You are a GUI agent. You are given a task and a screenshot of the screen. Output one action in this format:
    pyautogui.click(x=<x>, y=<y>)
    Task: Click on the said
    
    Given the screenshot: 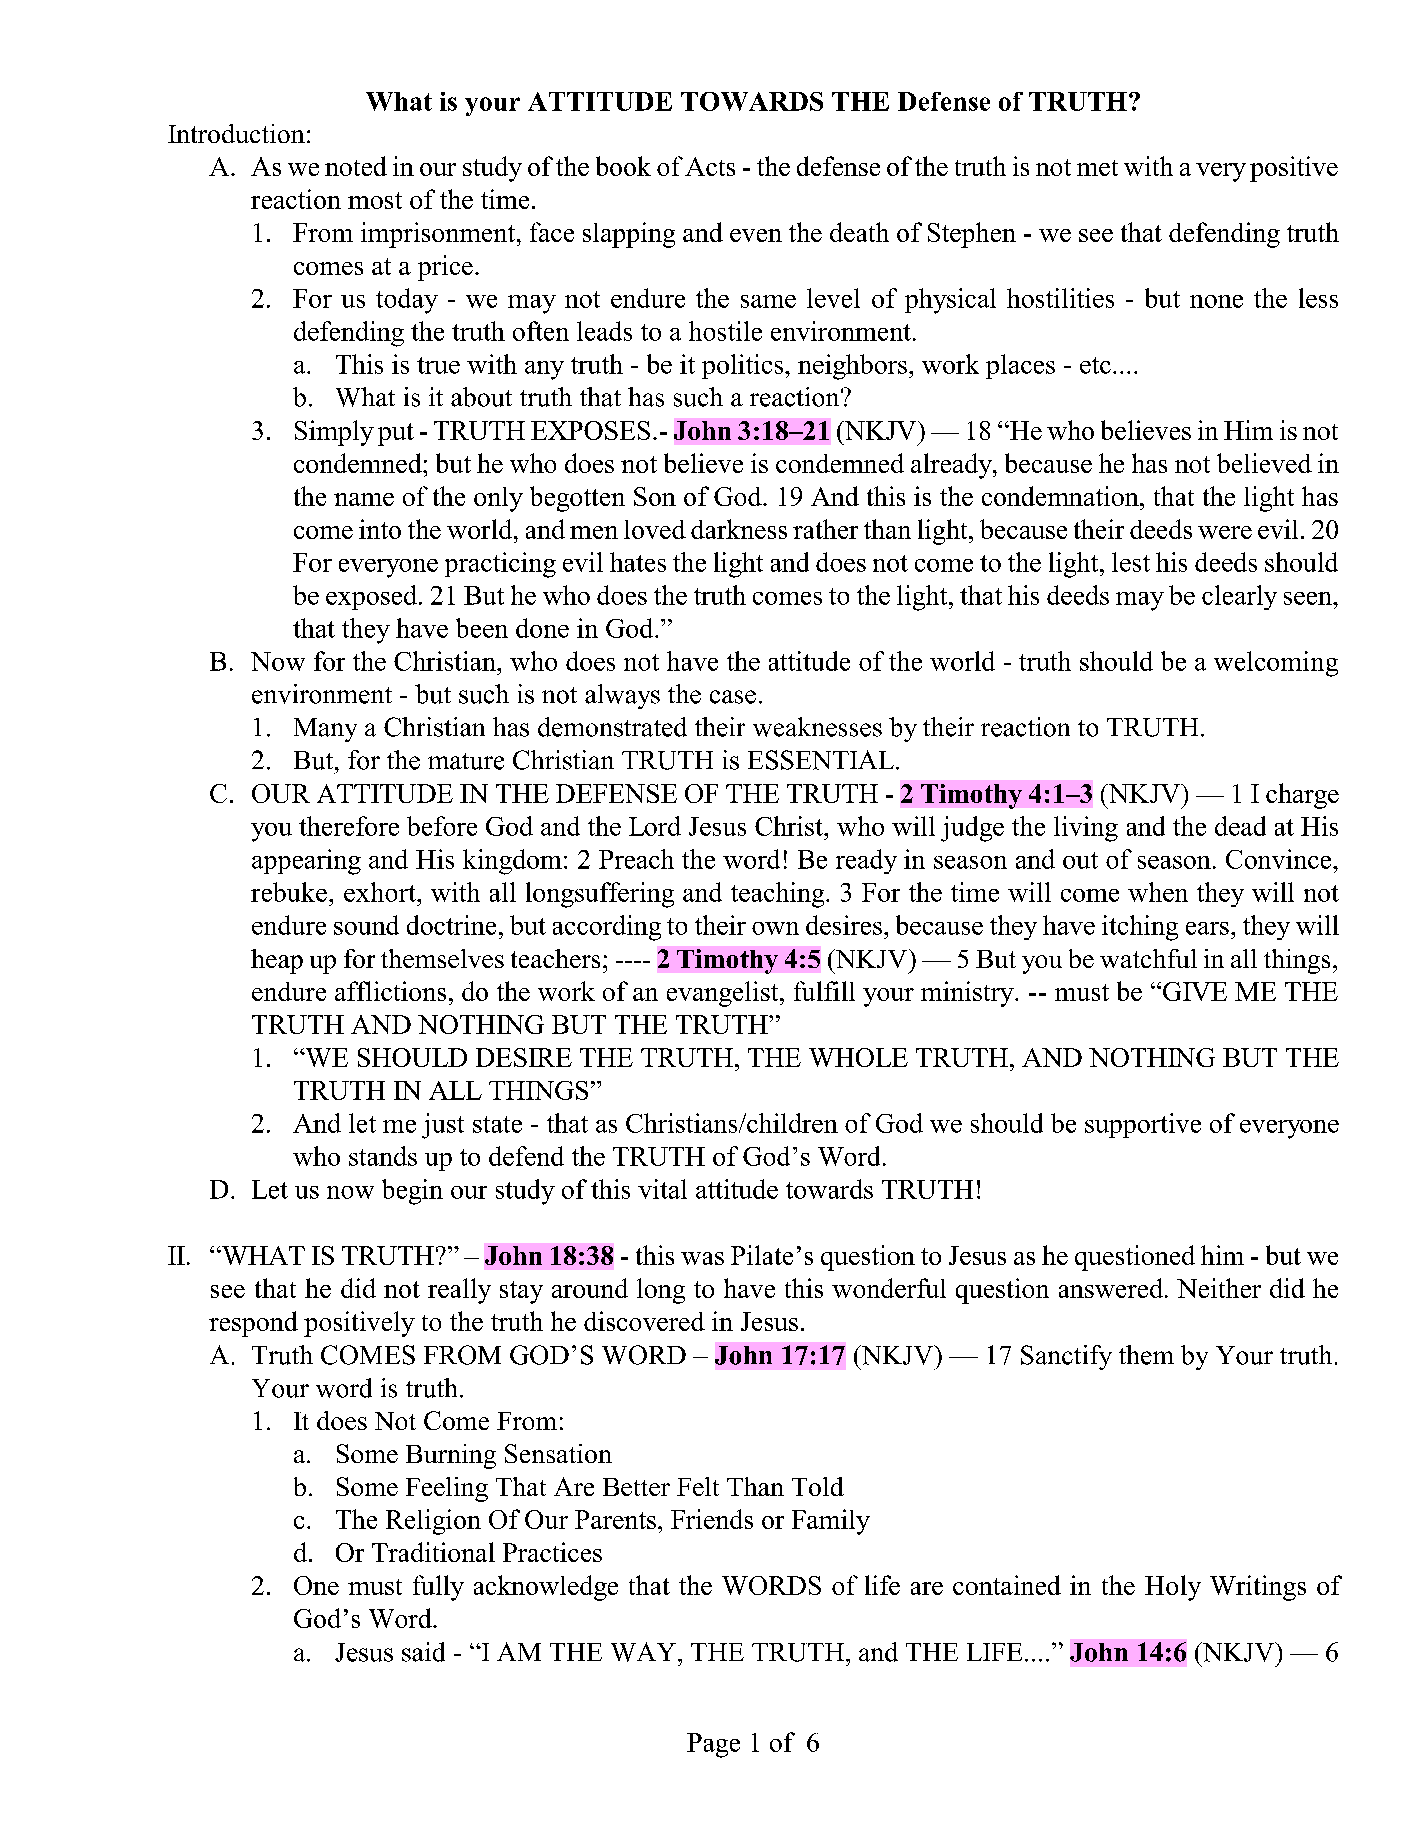 What is the action you would take?
    pyautogui.click(x=423, y=1652)
